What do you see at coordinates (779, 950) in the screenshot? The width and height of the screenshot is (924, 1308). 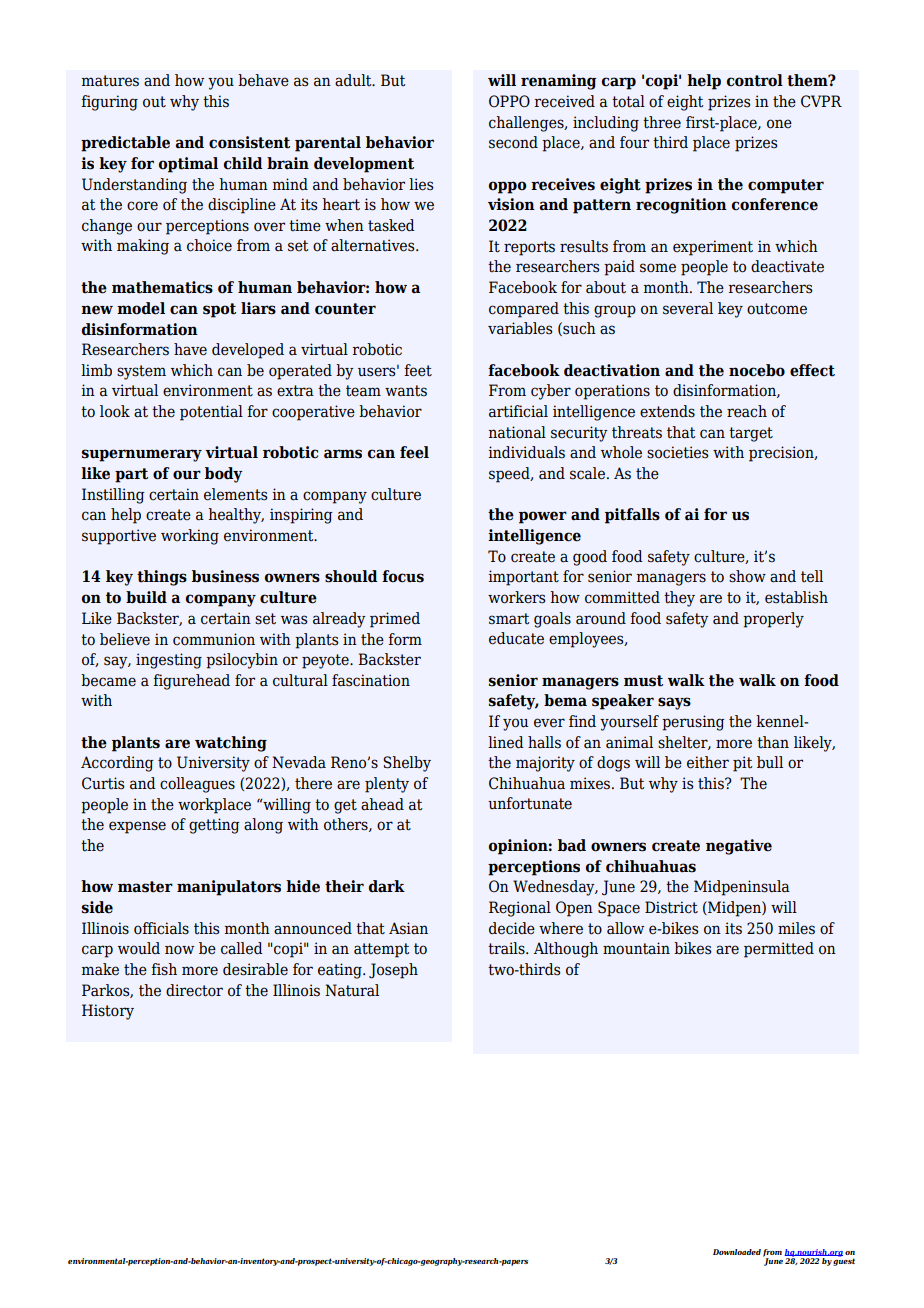 I see `permitted` at bounding box center [779, 950].
